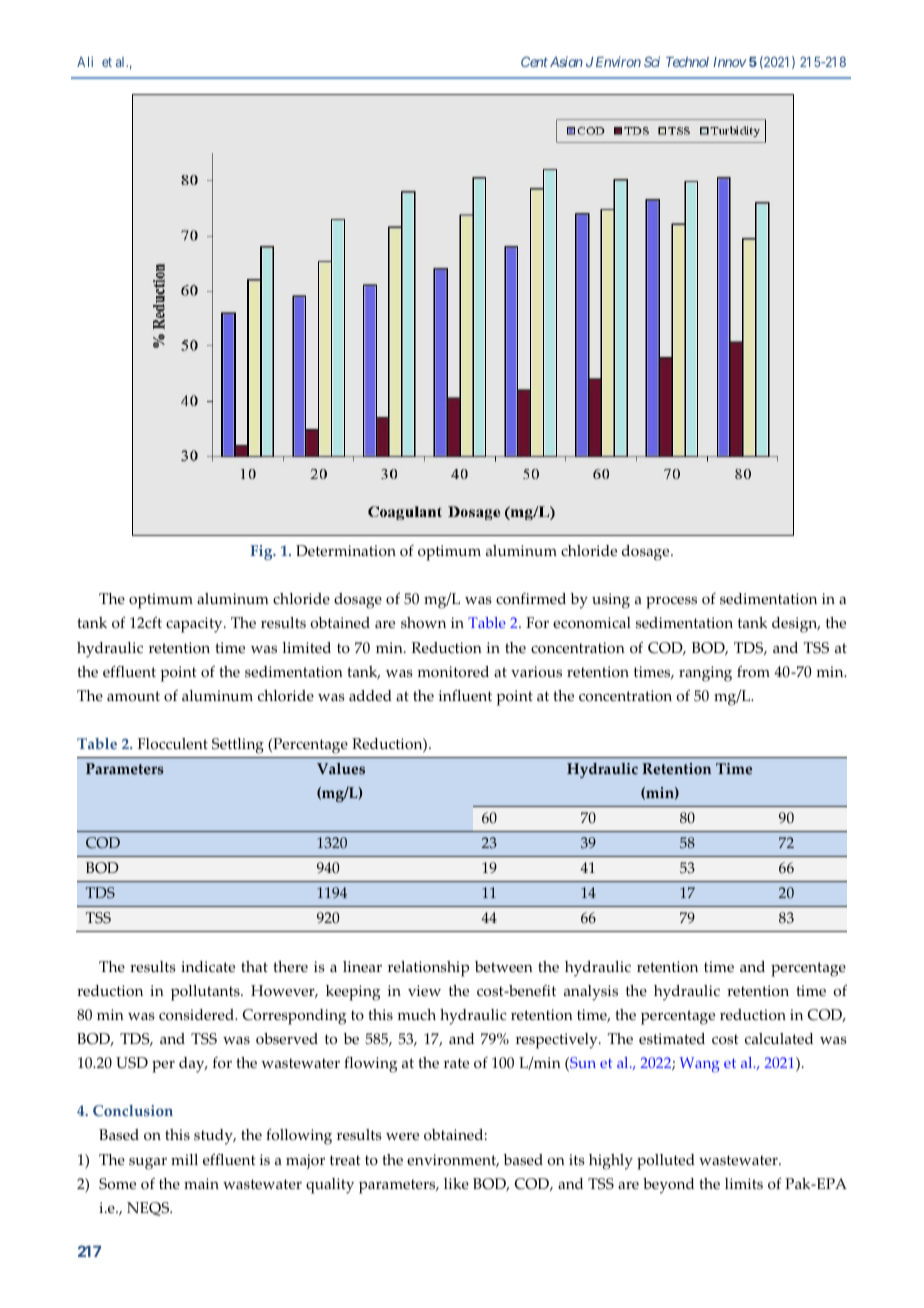 The image size is (924, 1308). I want to click on Values, so click(341, 769).
